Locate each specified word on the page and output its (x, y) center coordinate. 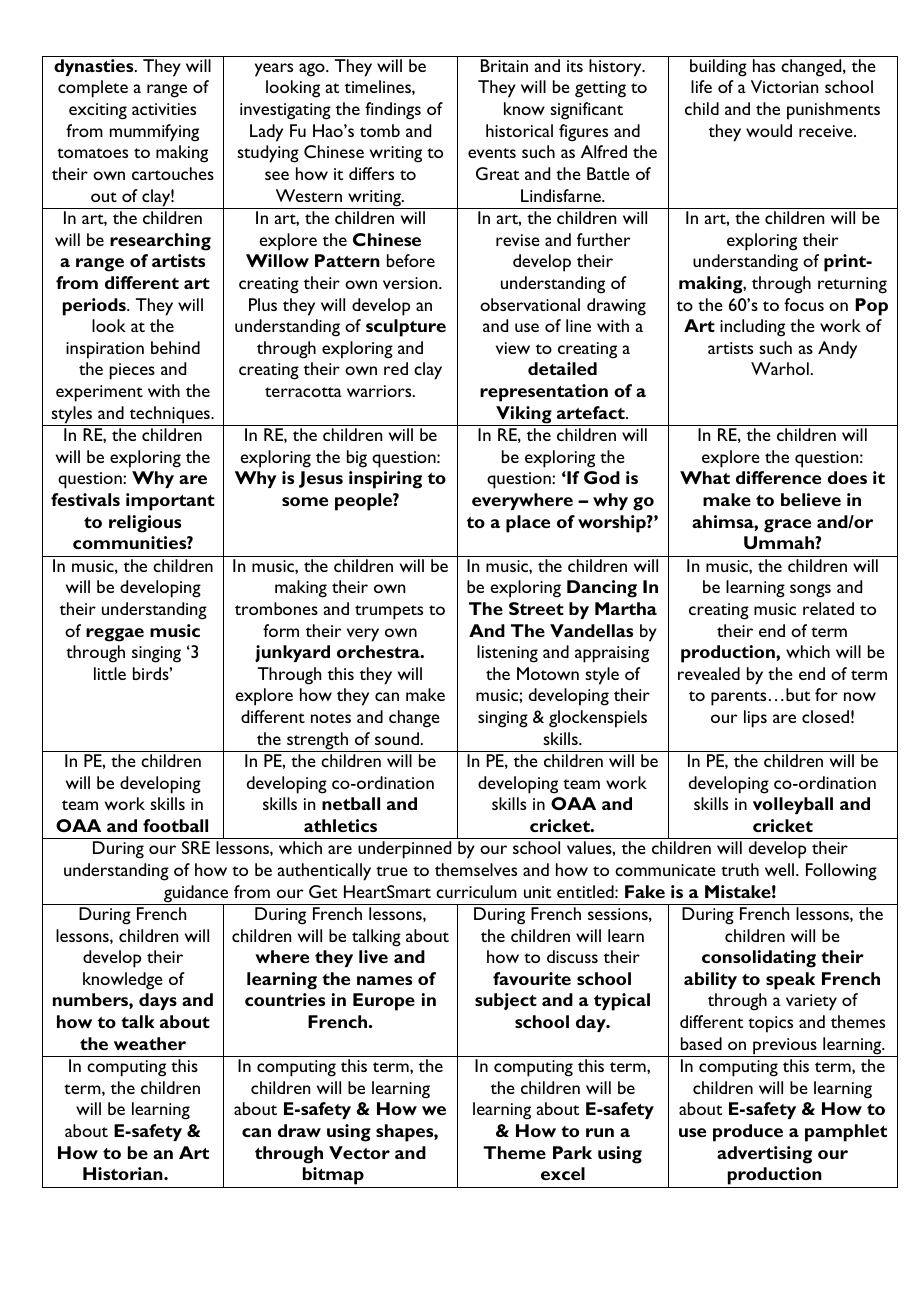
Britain (504, 65)
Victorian (784, 86)
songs (810, 591)
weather (150, 1043)
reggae (115, 635)
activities (164, 109)
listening (507, 654)
